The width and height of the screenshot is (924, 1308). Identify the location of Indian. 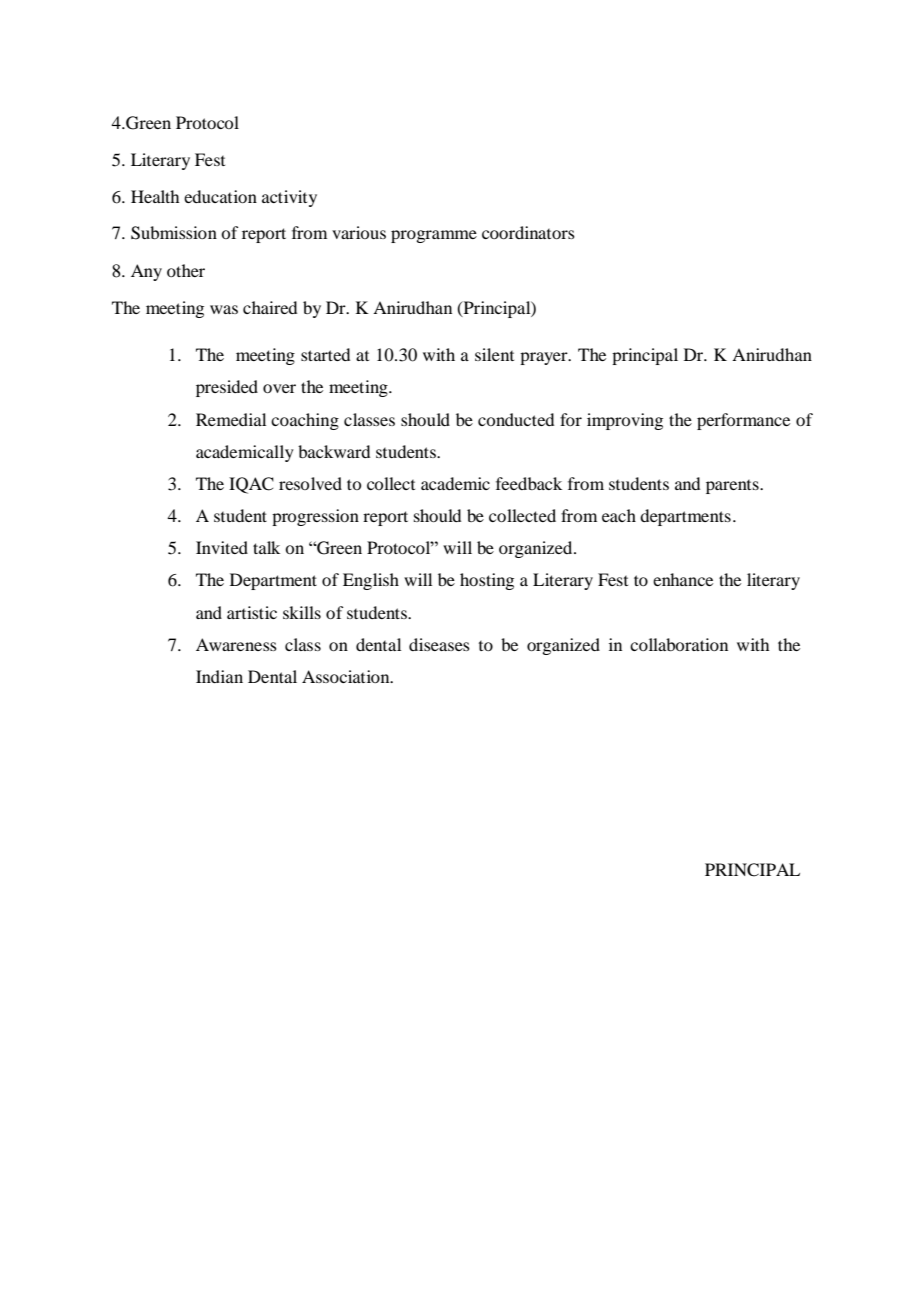
(219, 676).
